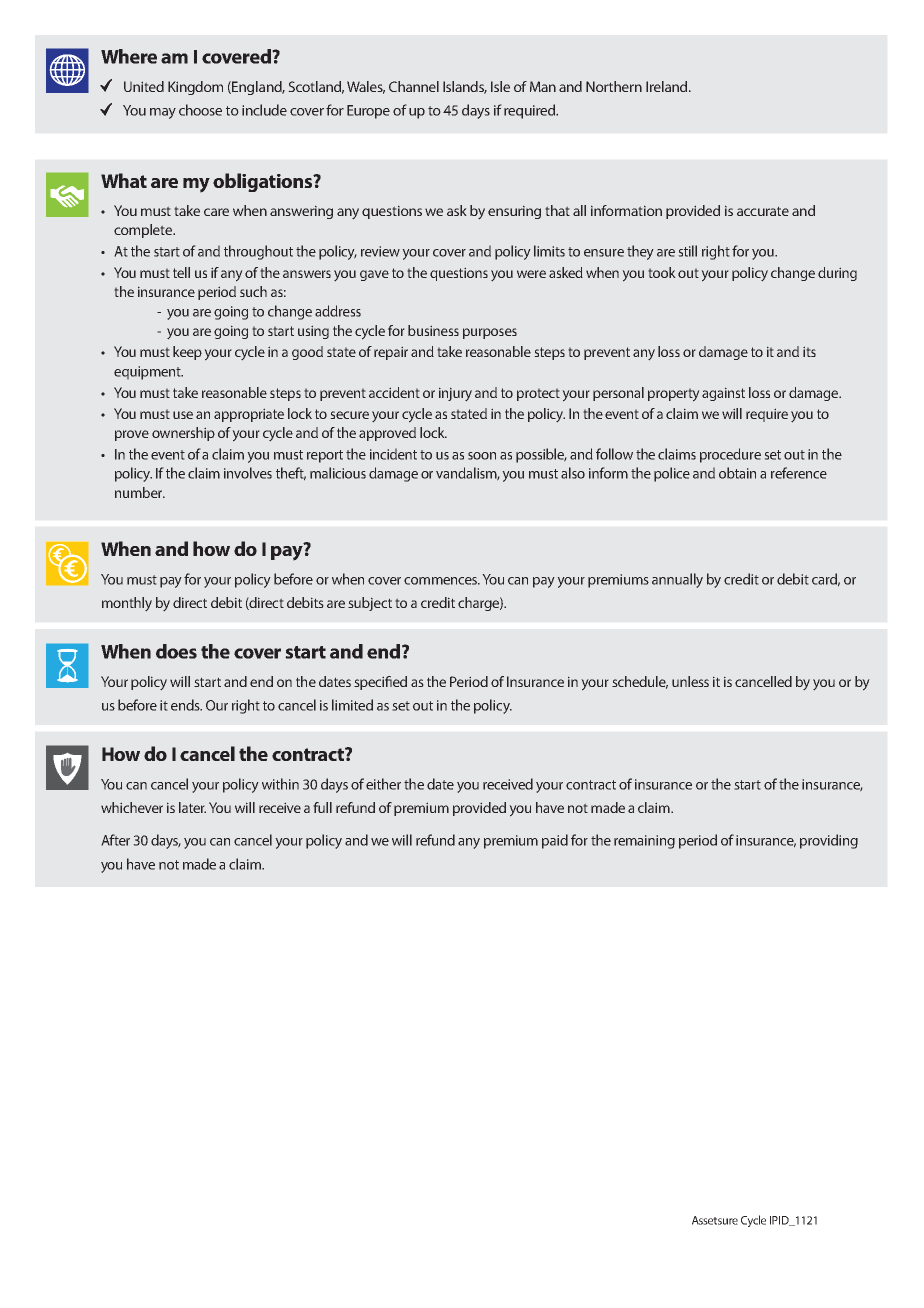  I want to click on accurate, so click(763, 211).
